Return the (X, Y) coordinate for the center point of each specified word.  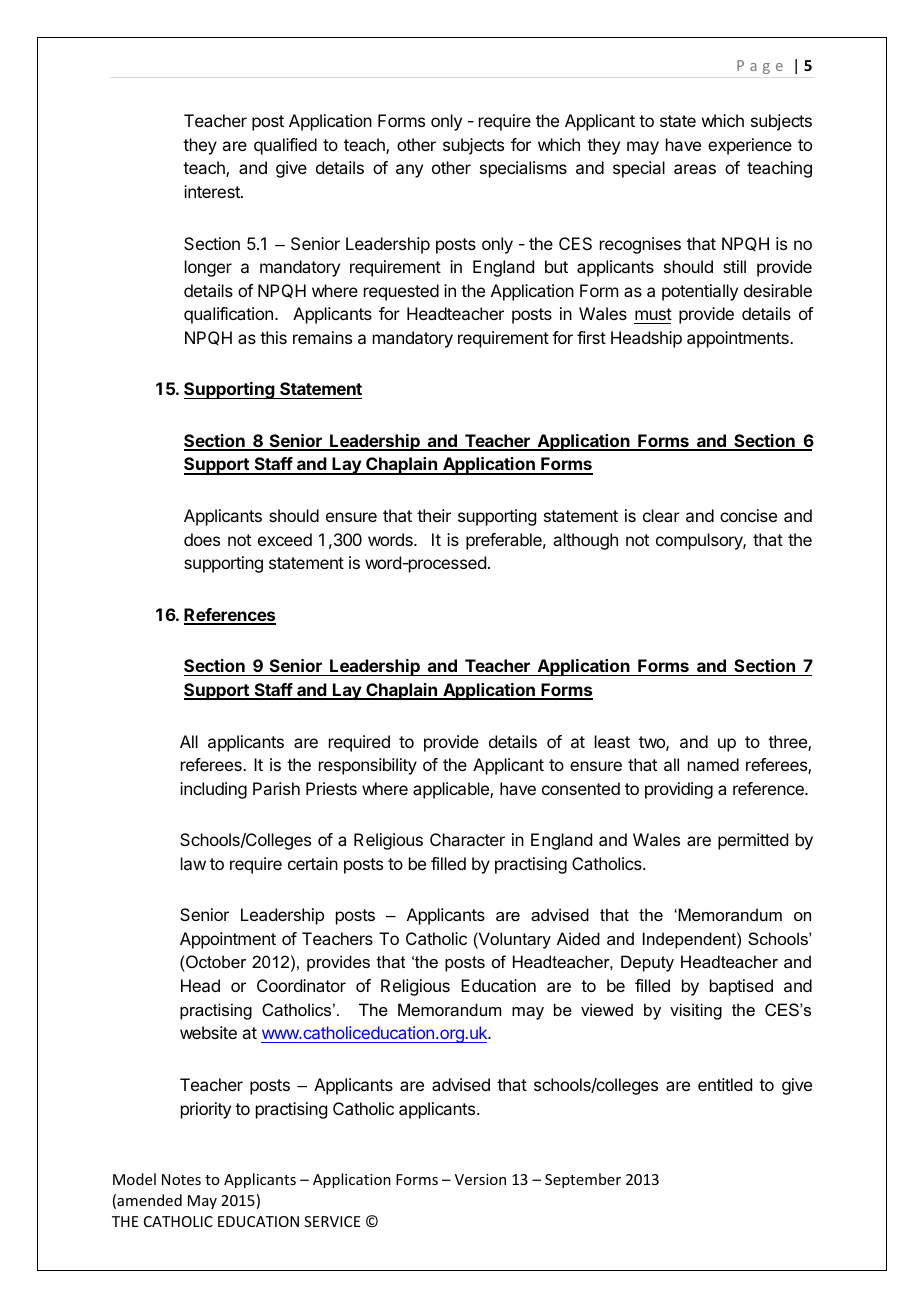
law (193, 863)
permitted (753, 841)
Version (480, 1179)
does (202, 539)
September (583, 1180)
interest (213, 191)
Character (467, 839)
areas (695, 169)
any (409, 171)
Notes (181, 1179)
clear (661, 515)
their (434, 515)
